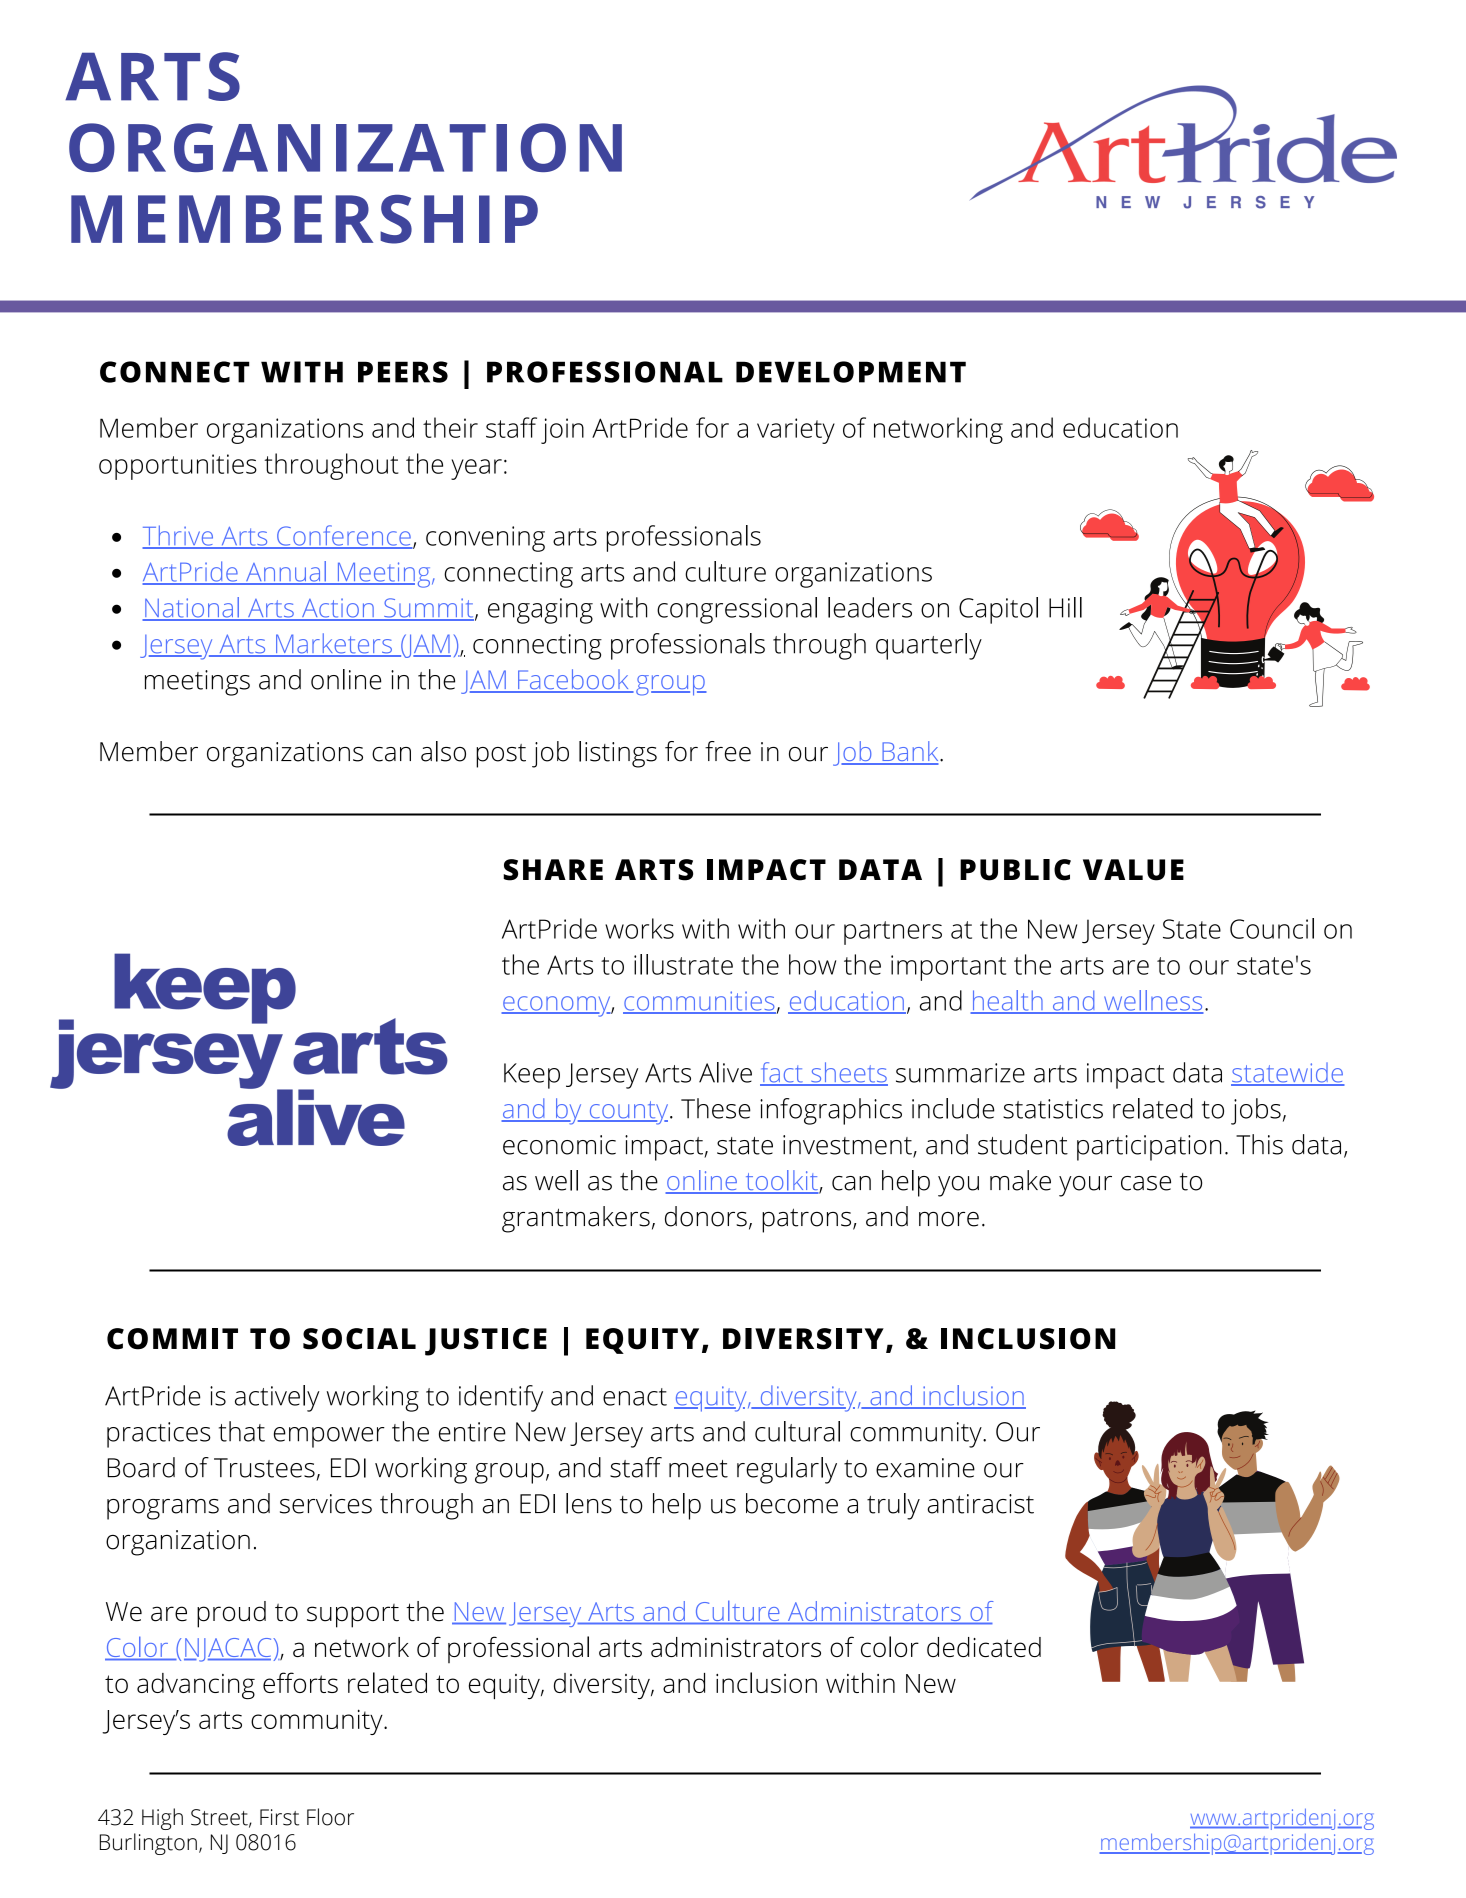  I want to click on opportunities, so click(178, 467).
